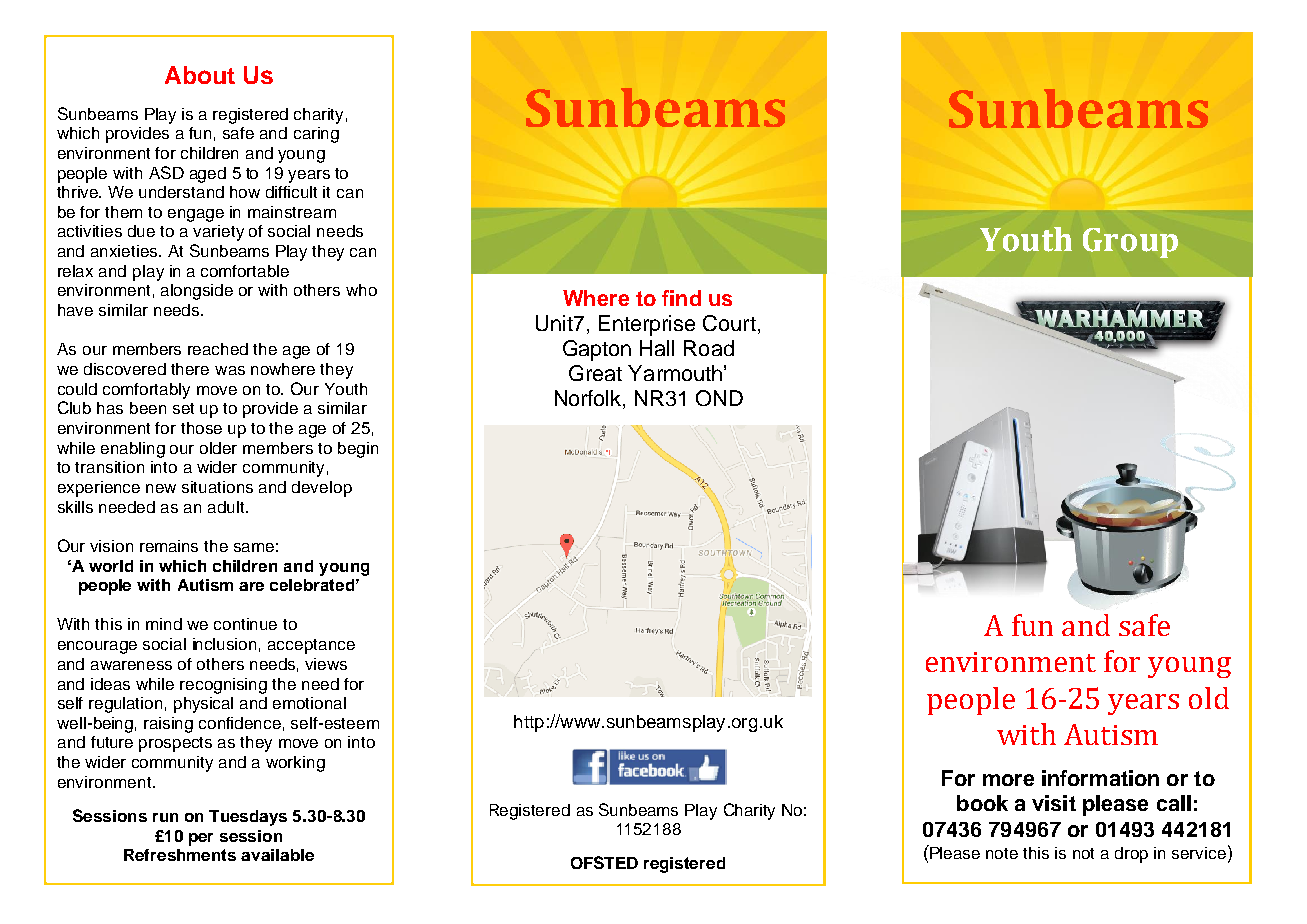  Describe the element at coordinates (200, 75) in the page. I see `About` at that location.
